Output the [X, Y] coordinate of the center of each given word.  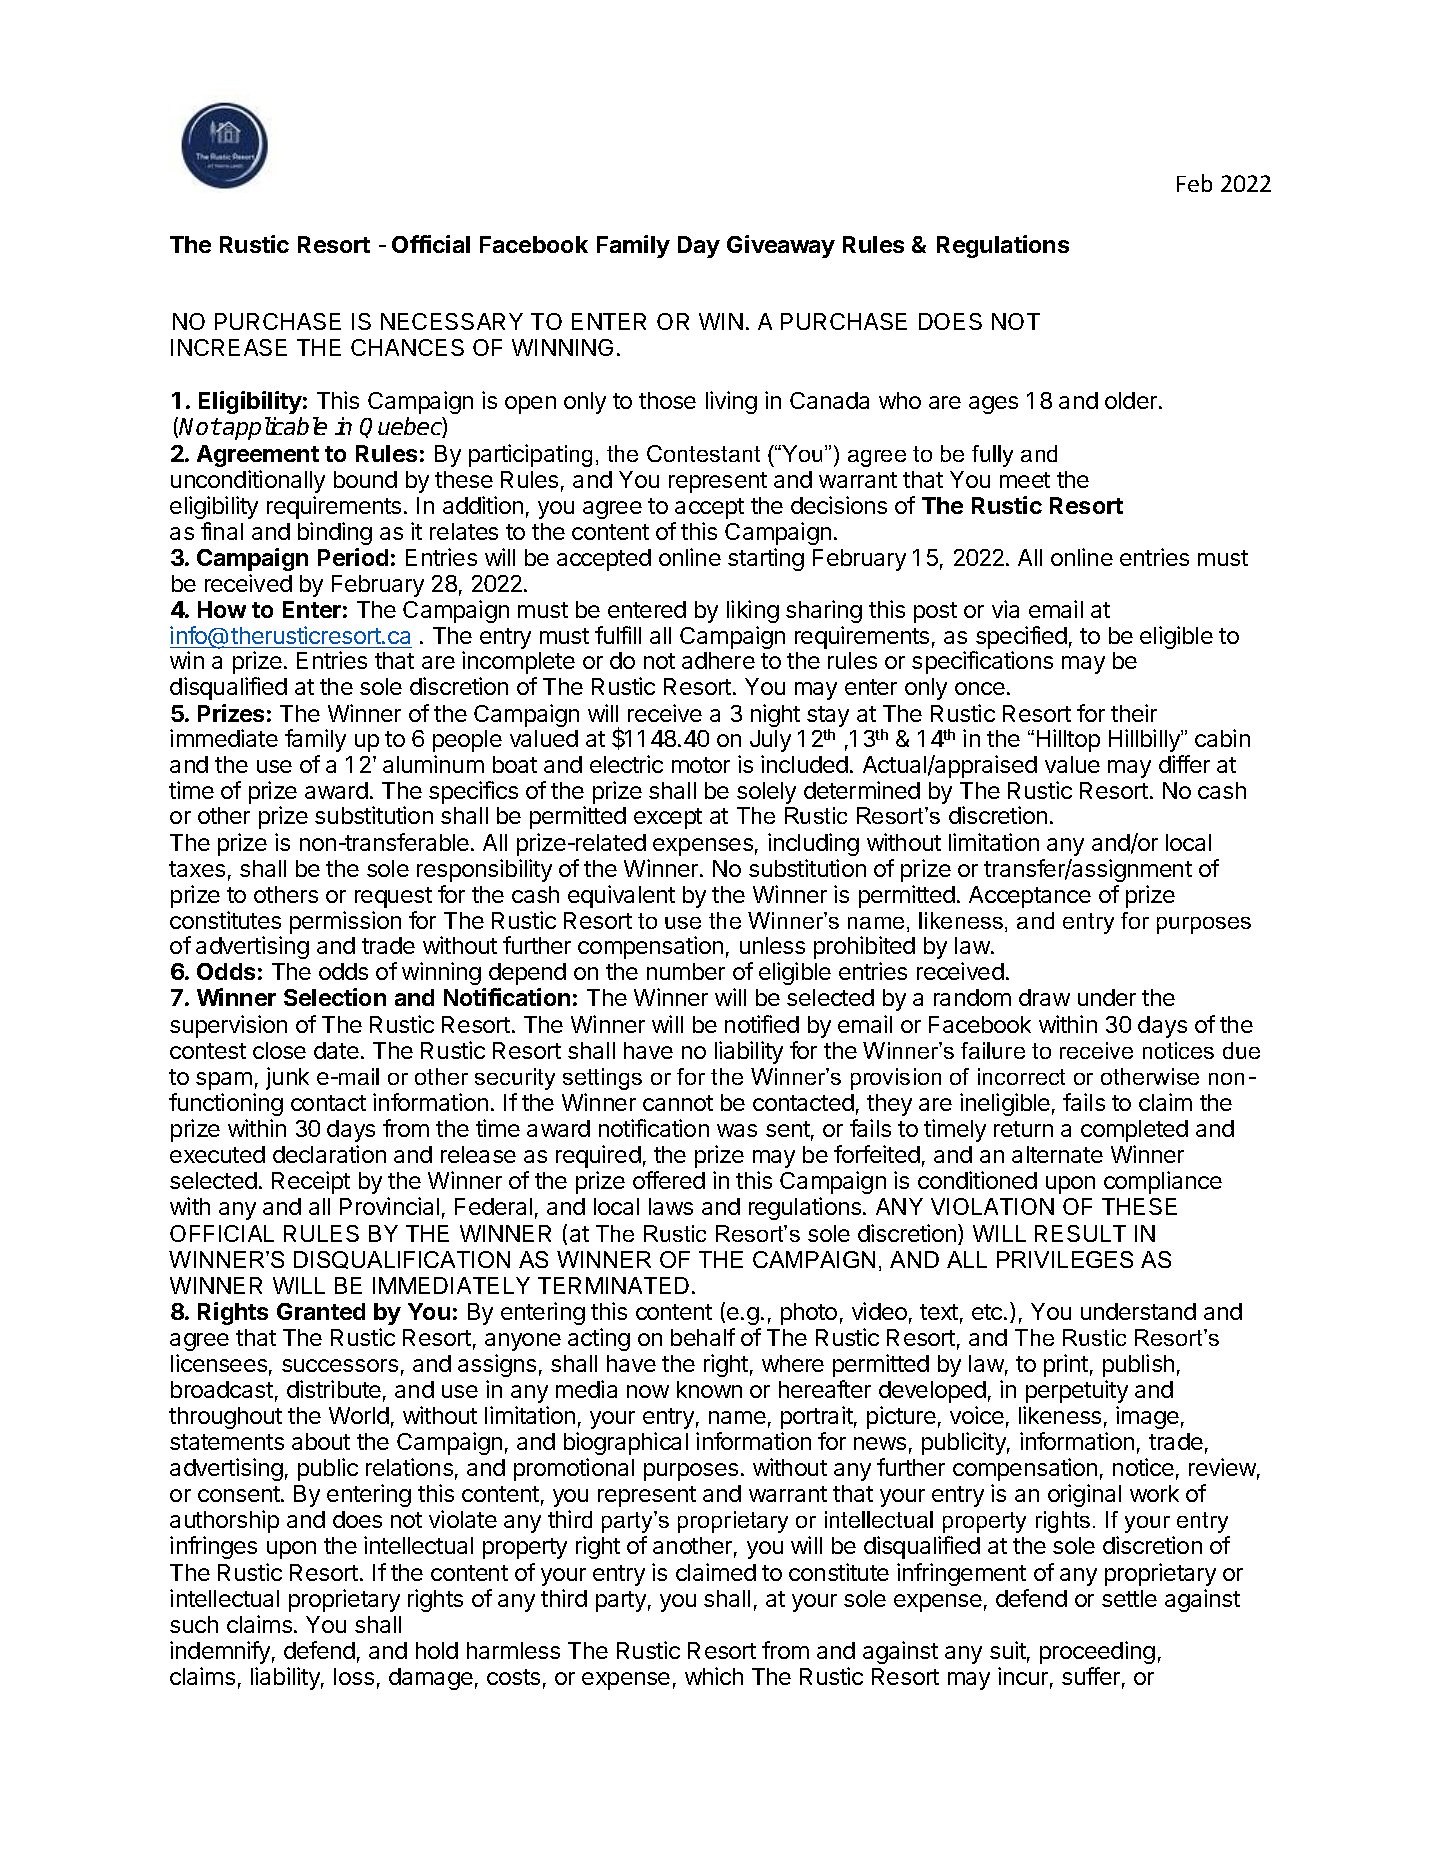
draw [1044, 997]
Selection [335, 997]
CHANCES [407, 347]
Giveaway [781, 246]
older [1131, 400]
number [686, 971]
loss [354, 1676]
